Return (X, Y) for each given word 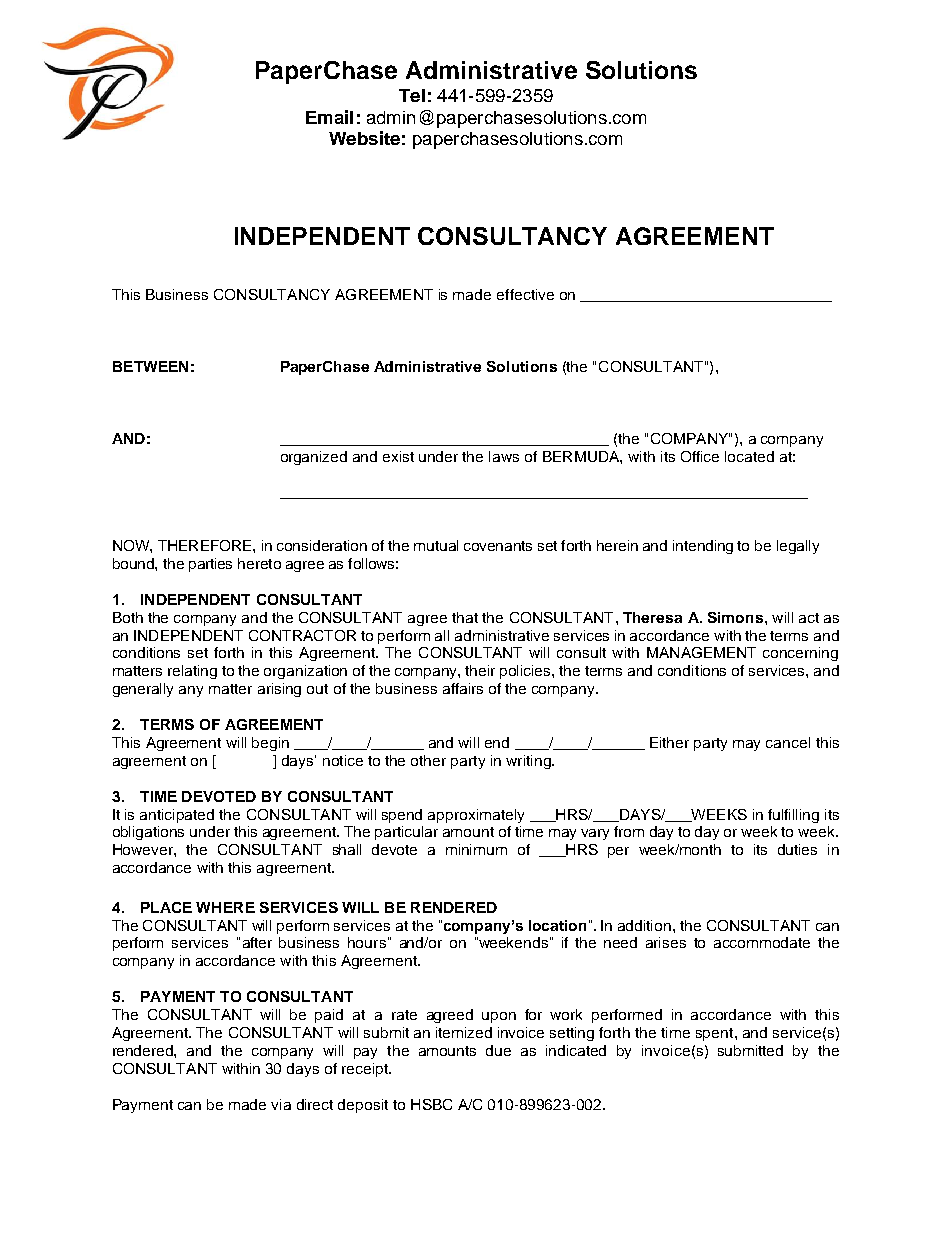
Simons (735, 617)
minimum (476, 849)
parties (210, 565)
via (281, 1104)
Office (700, 456)
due (498, 1050)
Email (329, 117)
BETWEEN (150, 366)
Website (364, 138)
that (465, 617)
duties (797, 849)
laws (504, 456)
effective (525, 294)
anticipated (177, 816)
